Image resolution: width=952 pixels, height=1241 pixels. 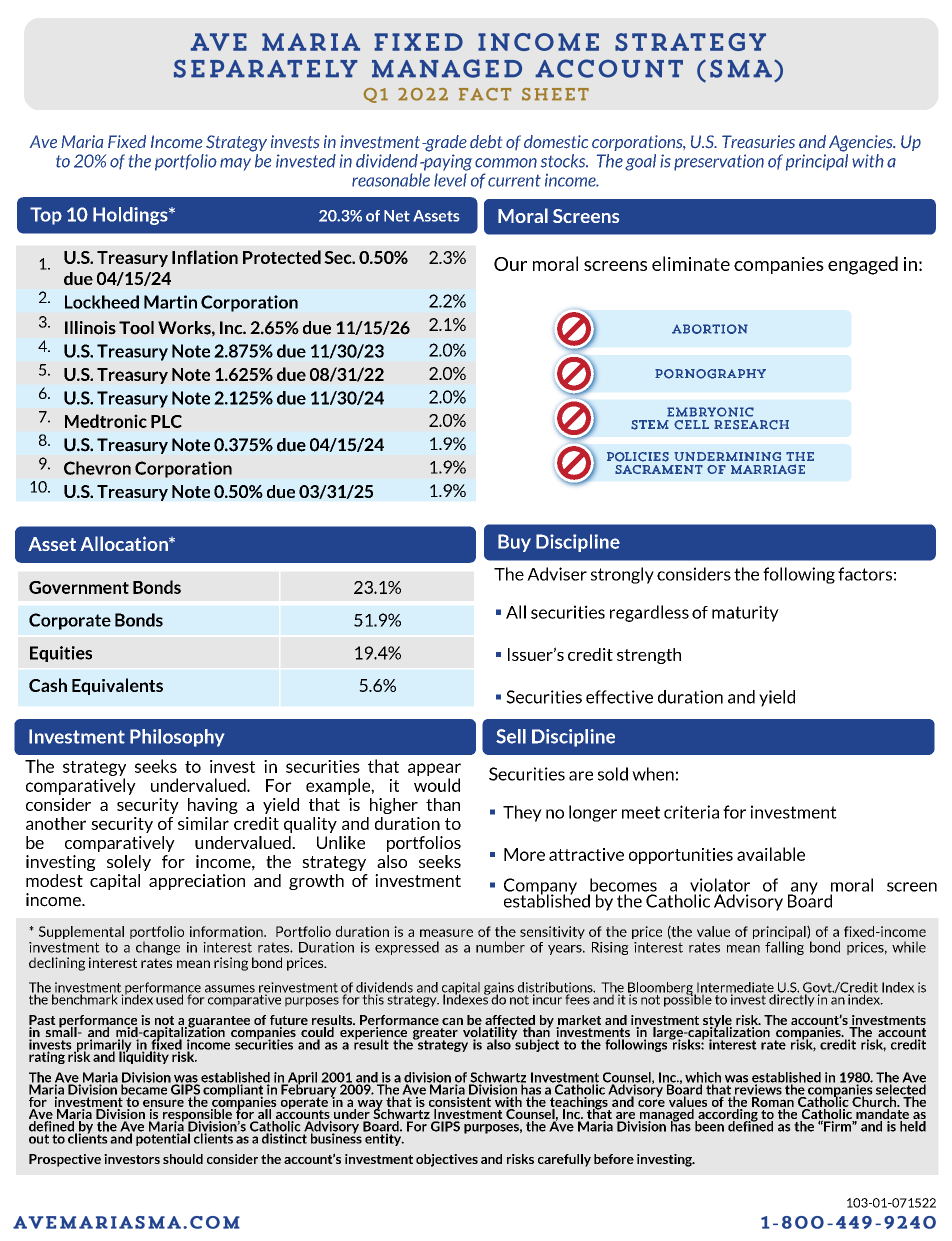 What do you see at coordinates (163, 1103) in the document?
I see `ensure` at bounding box center [163, 1103].
